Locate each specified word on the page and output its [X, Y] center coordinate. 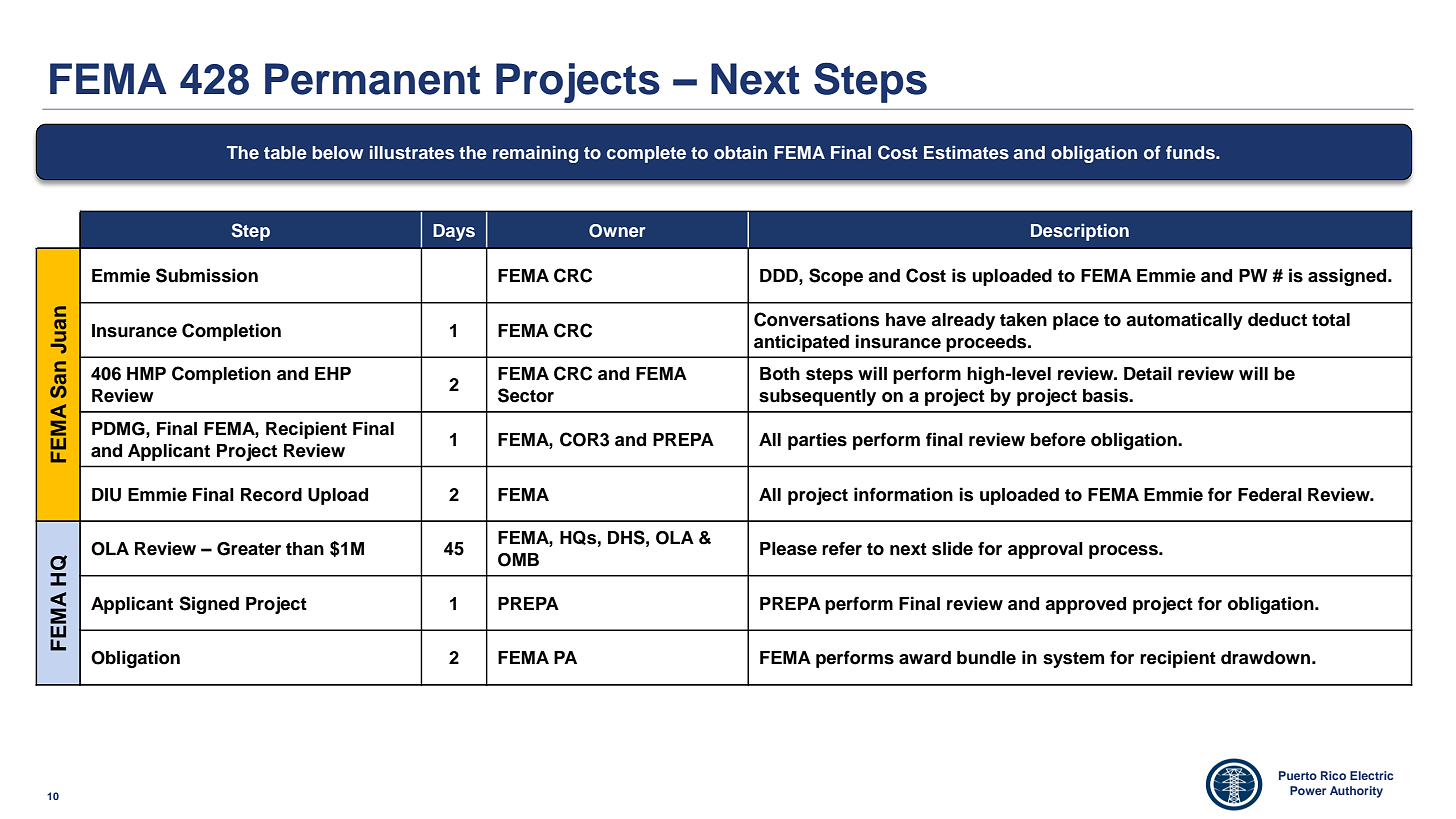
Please [788, 549]
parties [817, 441]
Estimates [966, 152]
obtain [740, 152]
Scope [836, 277]
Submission [207, 275]
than [305, 549]
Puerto [1298, 775]
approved [1085, 605]
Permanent [372, 79]
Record [271, 495]
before [1058, 439]
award [925, 658]
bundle [986, 658]
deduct [1277, 320]
